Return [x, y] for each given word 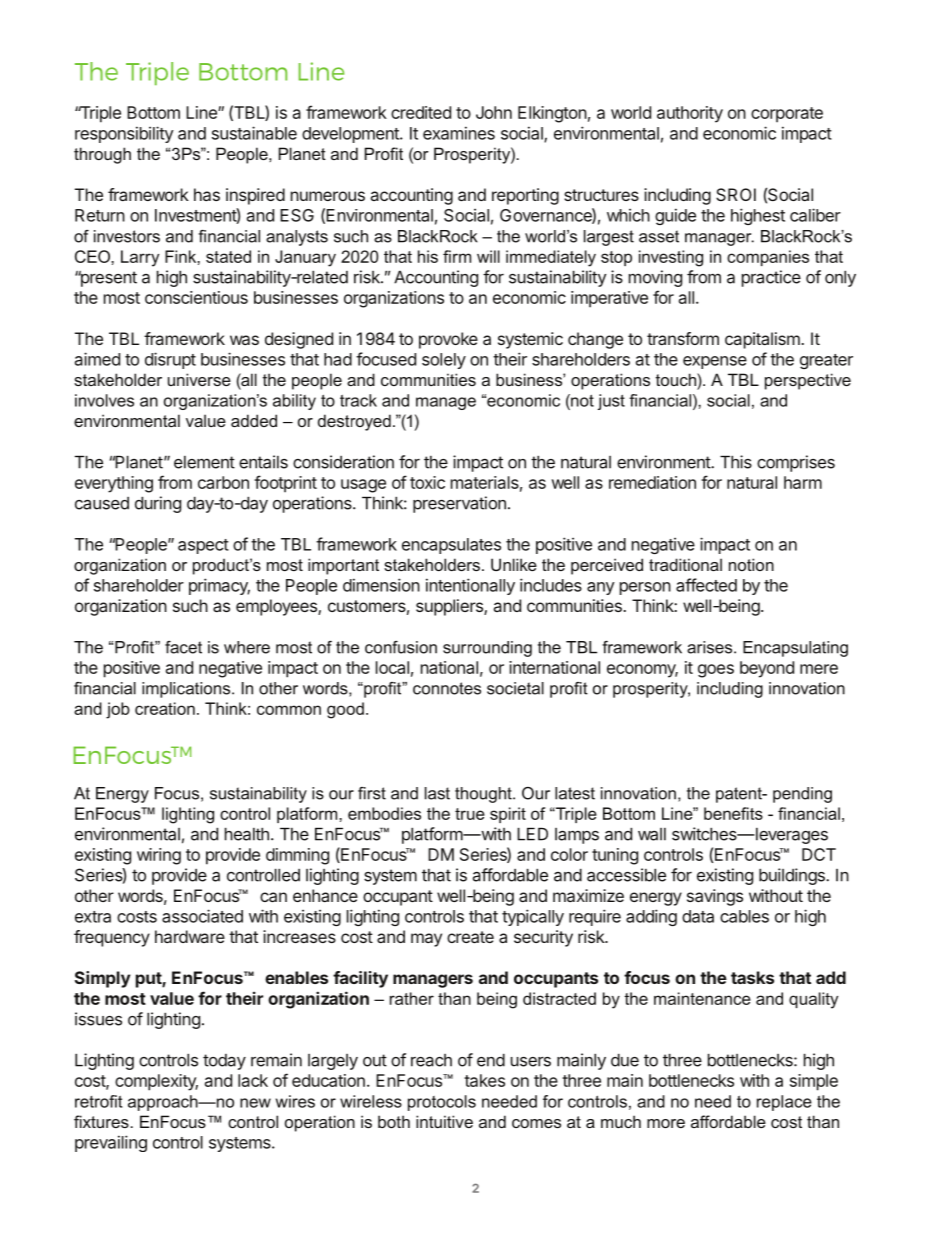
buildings [793, 876]
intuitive [444, 1121]
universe [199, 379]
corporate [787, 115]
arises [711, 647]
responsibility [124, 134]
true [470, 814]
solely [444, 361]
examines [459, 133]
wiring [159, 856]
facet [183, 647]
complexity [156, 1082]
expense [715, 362]
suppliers [450, 607]
